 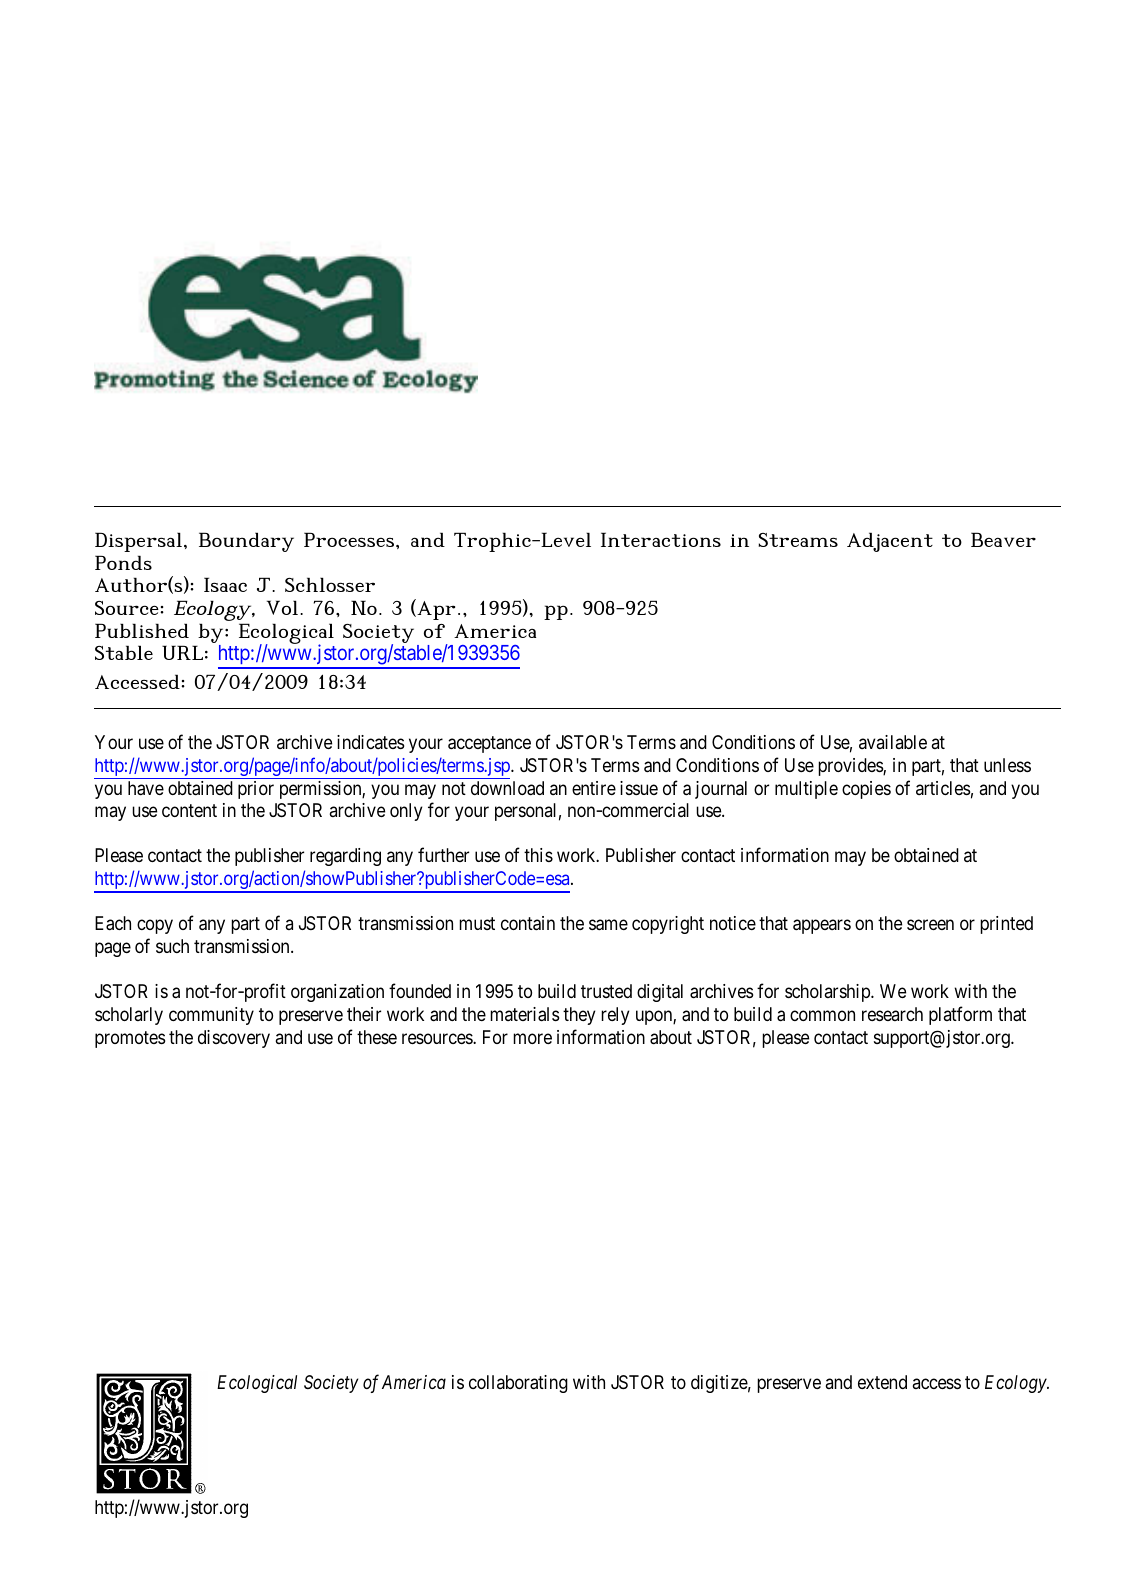 I want to click on available, so click(x=893, y=742).
